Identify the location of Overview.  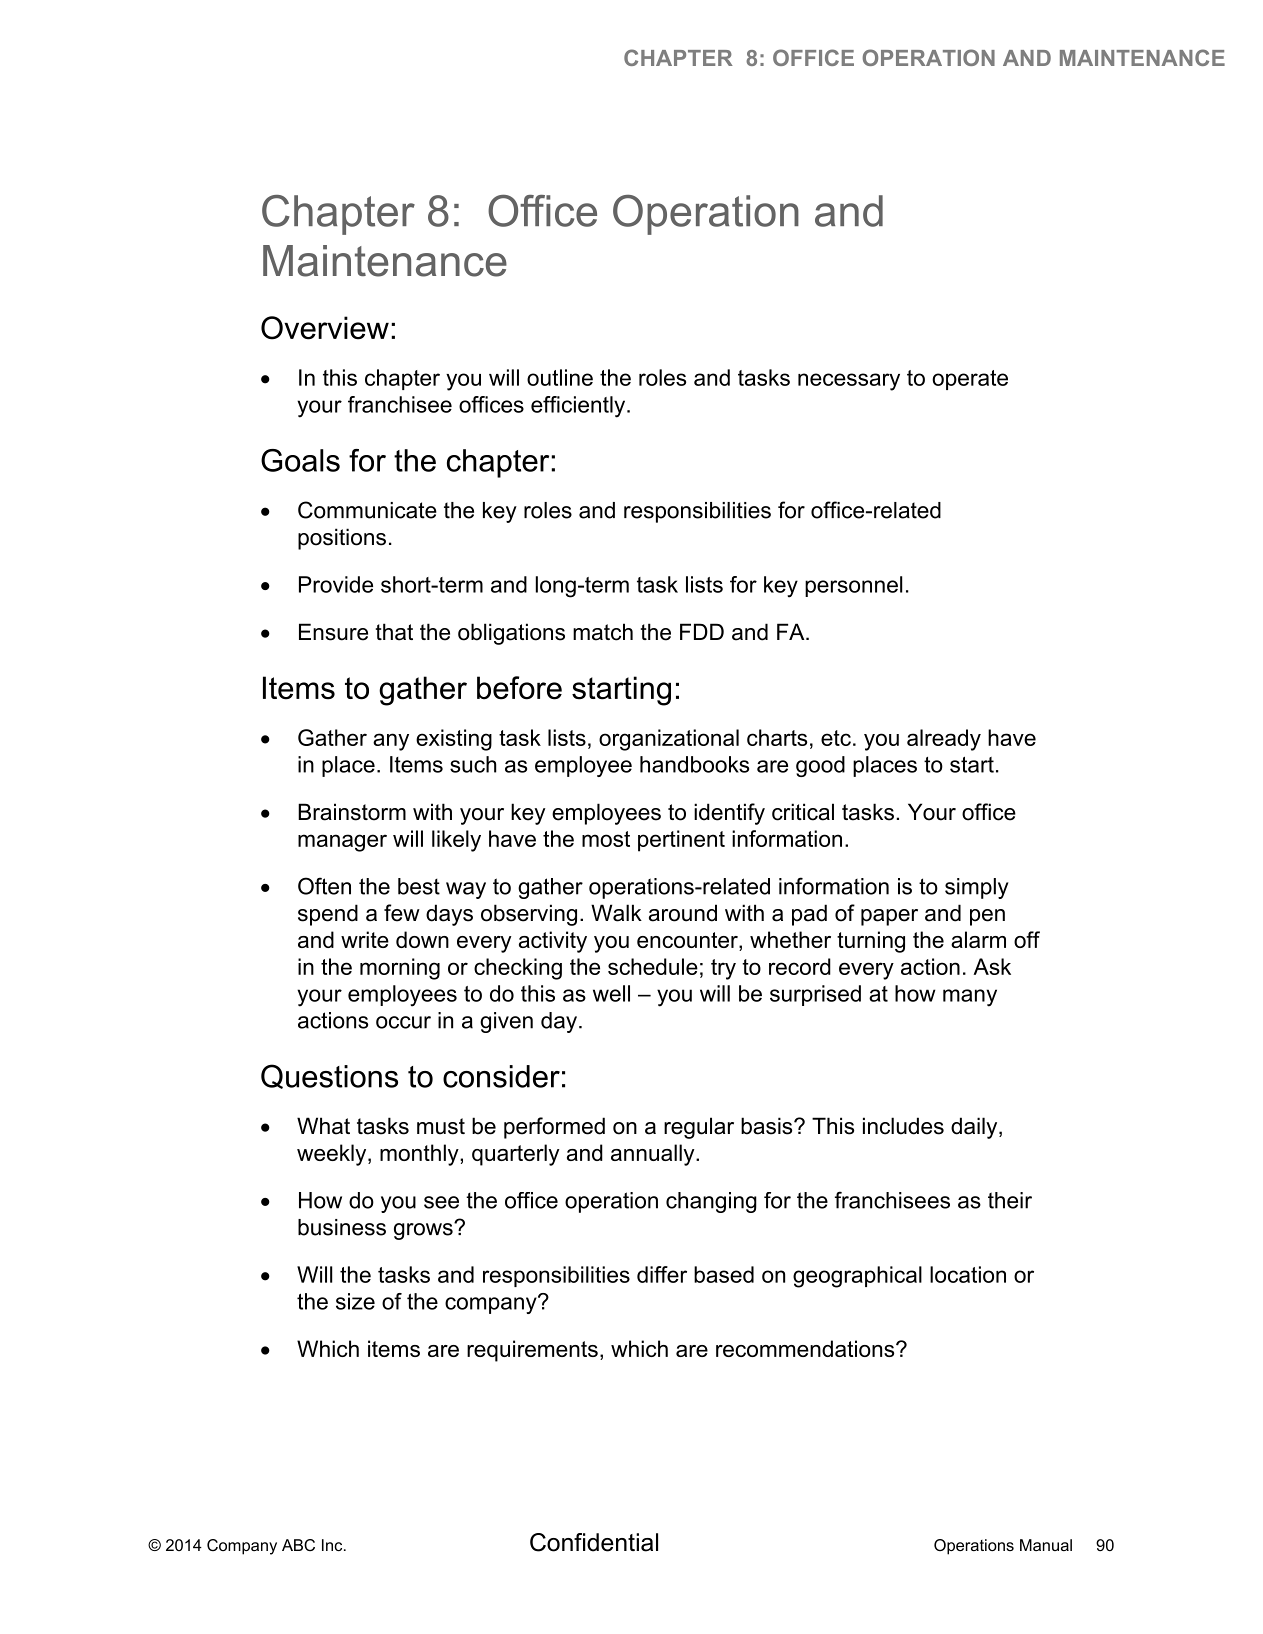
(325, 328).
